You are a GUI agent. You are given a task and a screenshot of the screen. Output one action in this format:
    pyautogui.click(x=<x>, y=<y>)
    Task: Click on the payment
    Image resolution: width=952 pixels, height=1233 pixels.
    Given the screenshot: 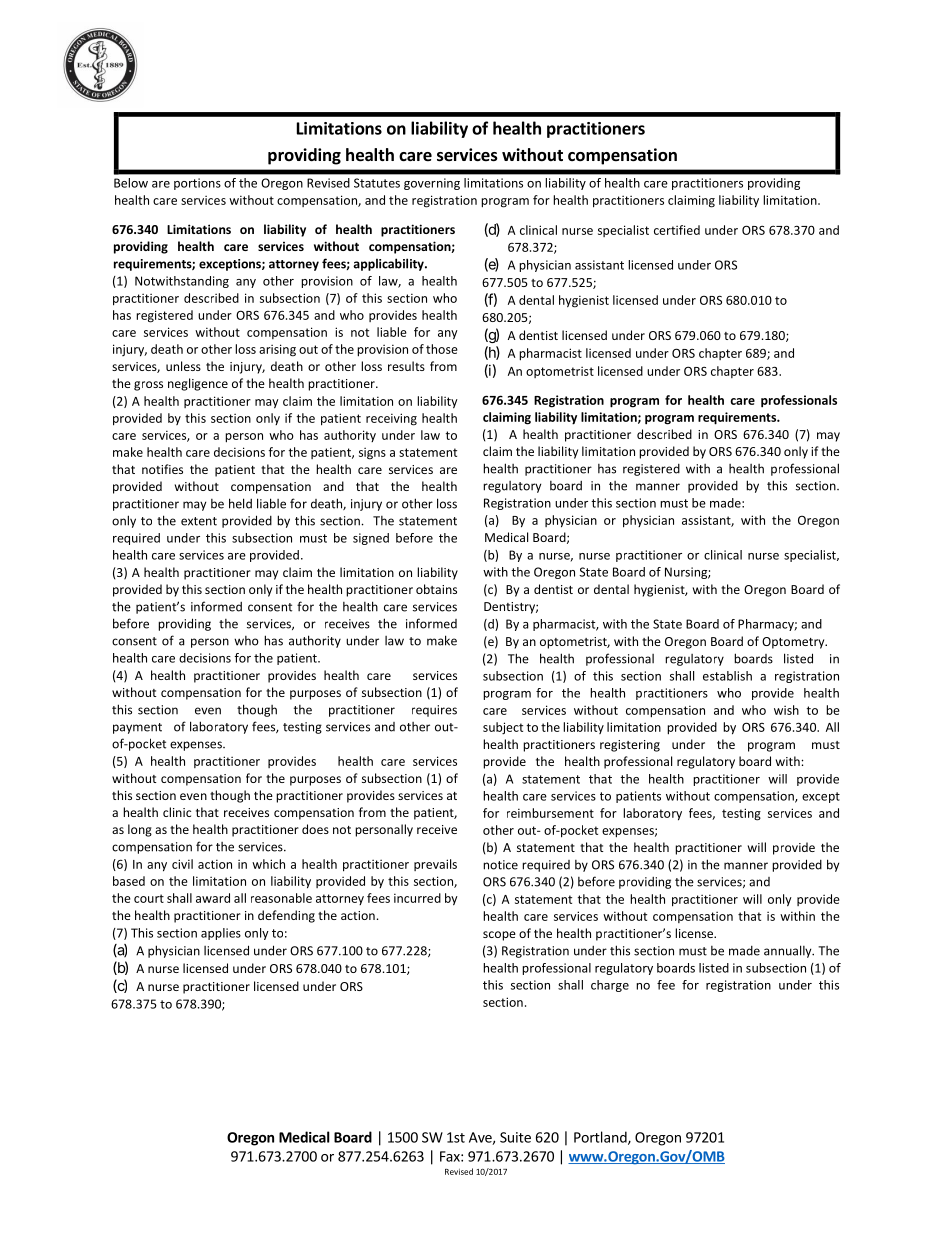 What is the action you would take?
    pyautogui.click(x=137, y=728)
